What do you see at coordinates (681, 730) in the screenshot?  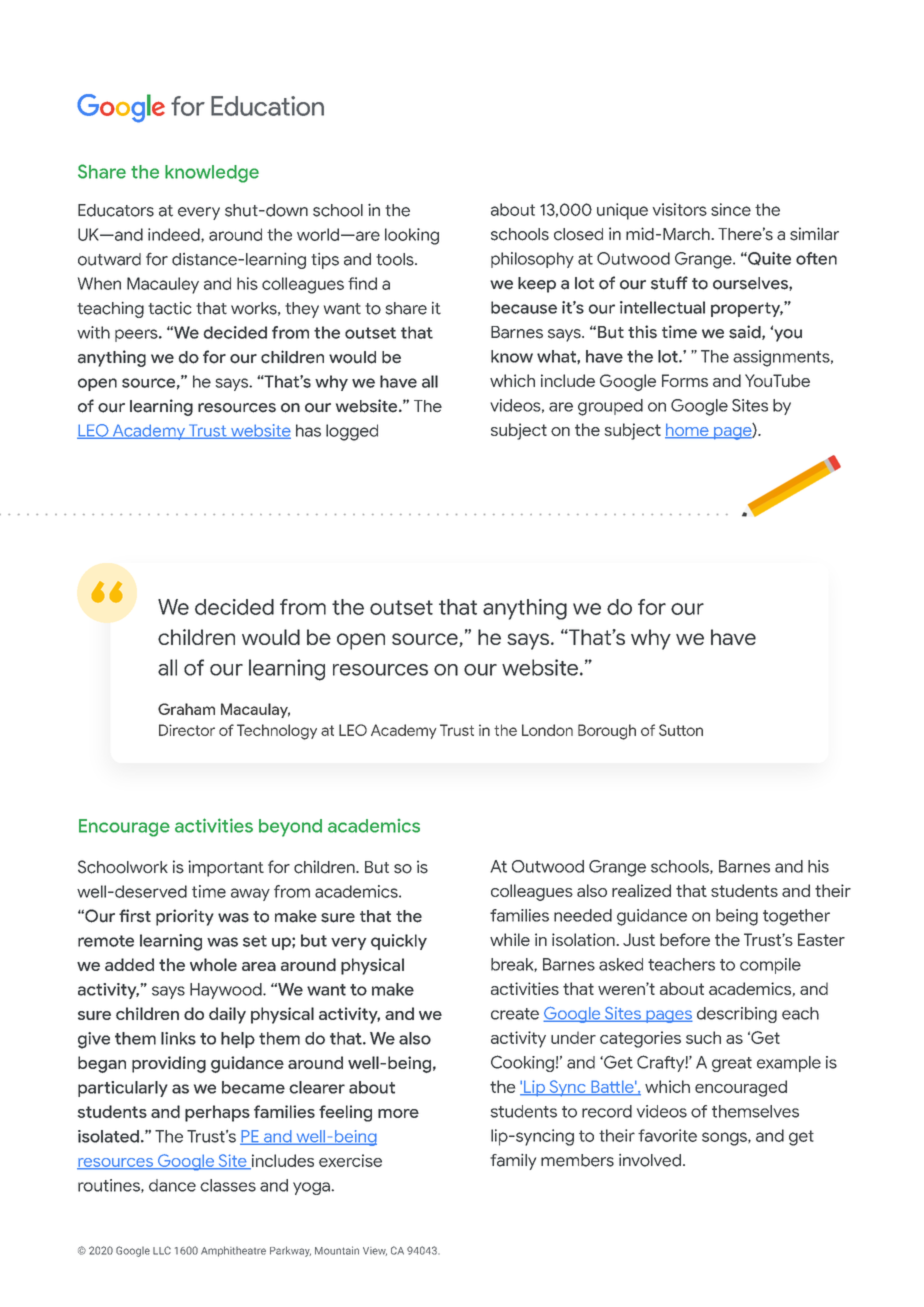 I see `Sutton` at bounding box center [681, 730].
